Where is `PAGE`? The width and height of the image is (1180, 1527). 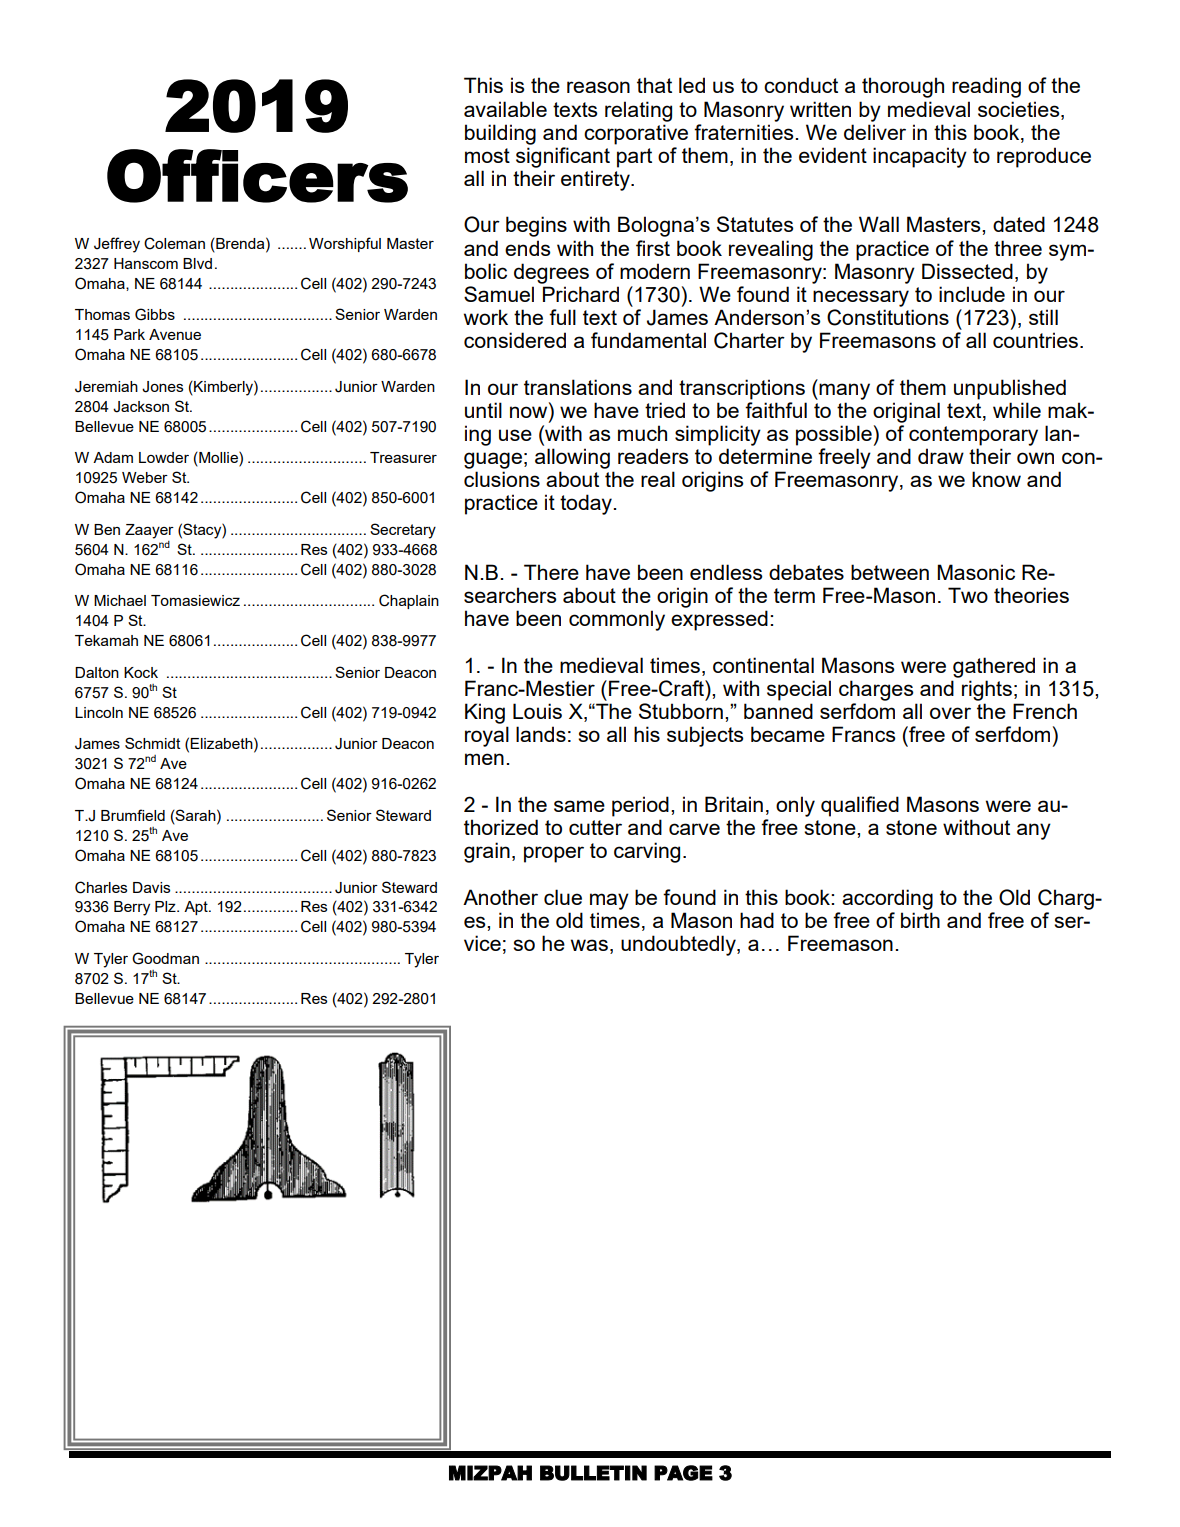
PAGE is located at coordinates (683, 1473).
